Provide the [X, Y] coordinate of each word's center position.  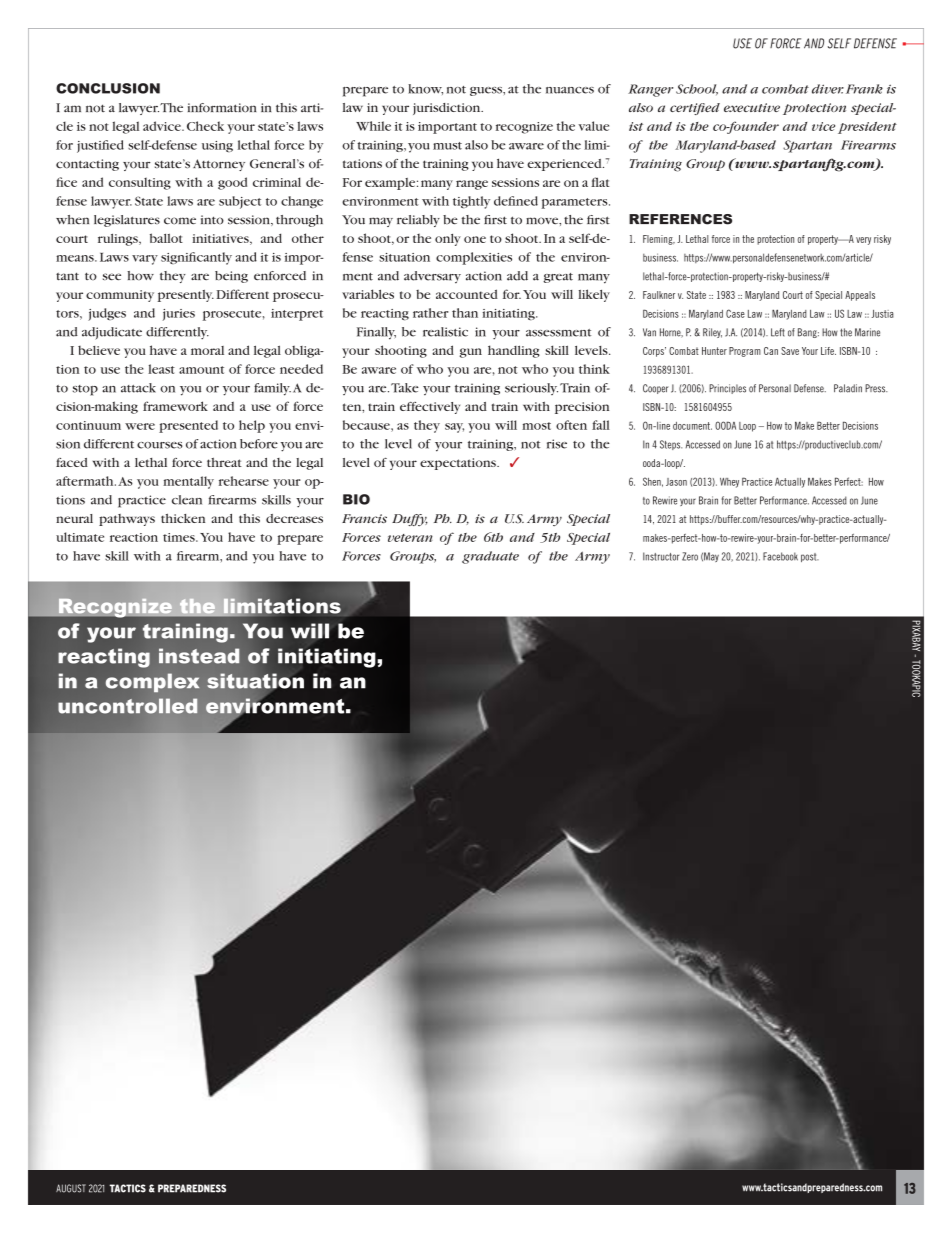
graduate [490, 557]
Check [205, 126]
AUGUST [71, 1188]
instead [199, 656]
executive [752, 107]
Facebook [780, 556]
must [447, 146]
